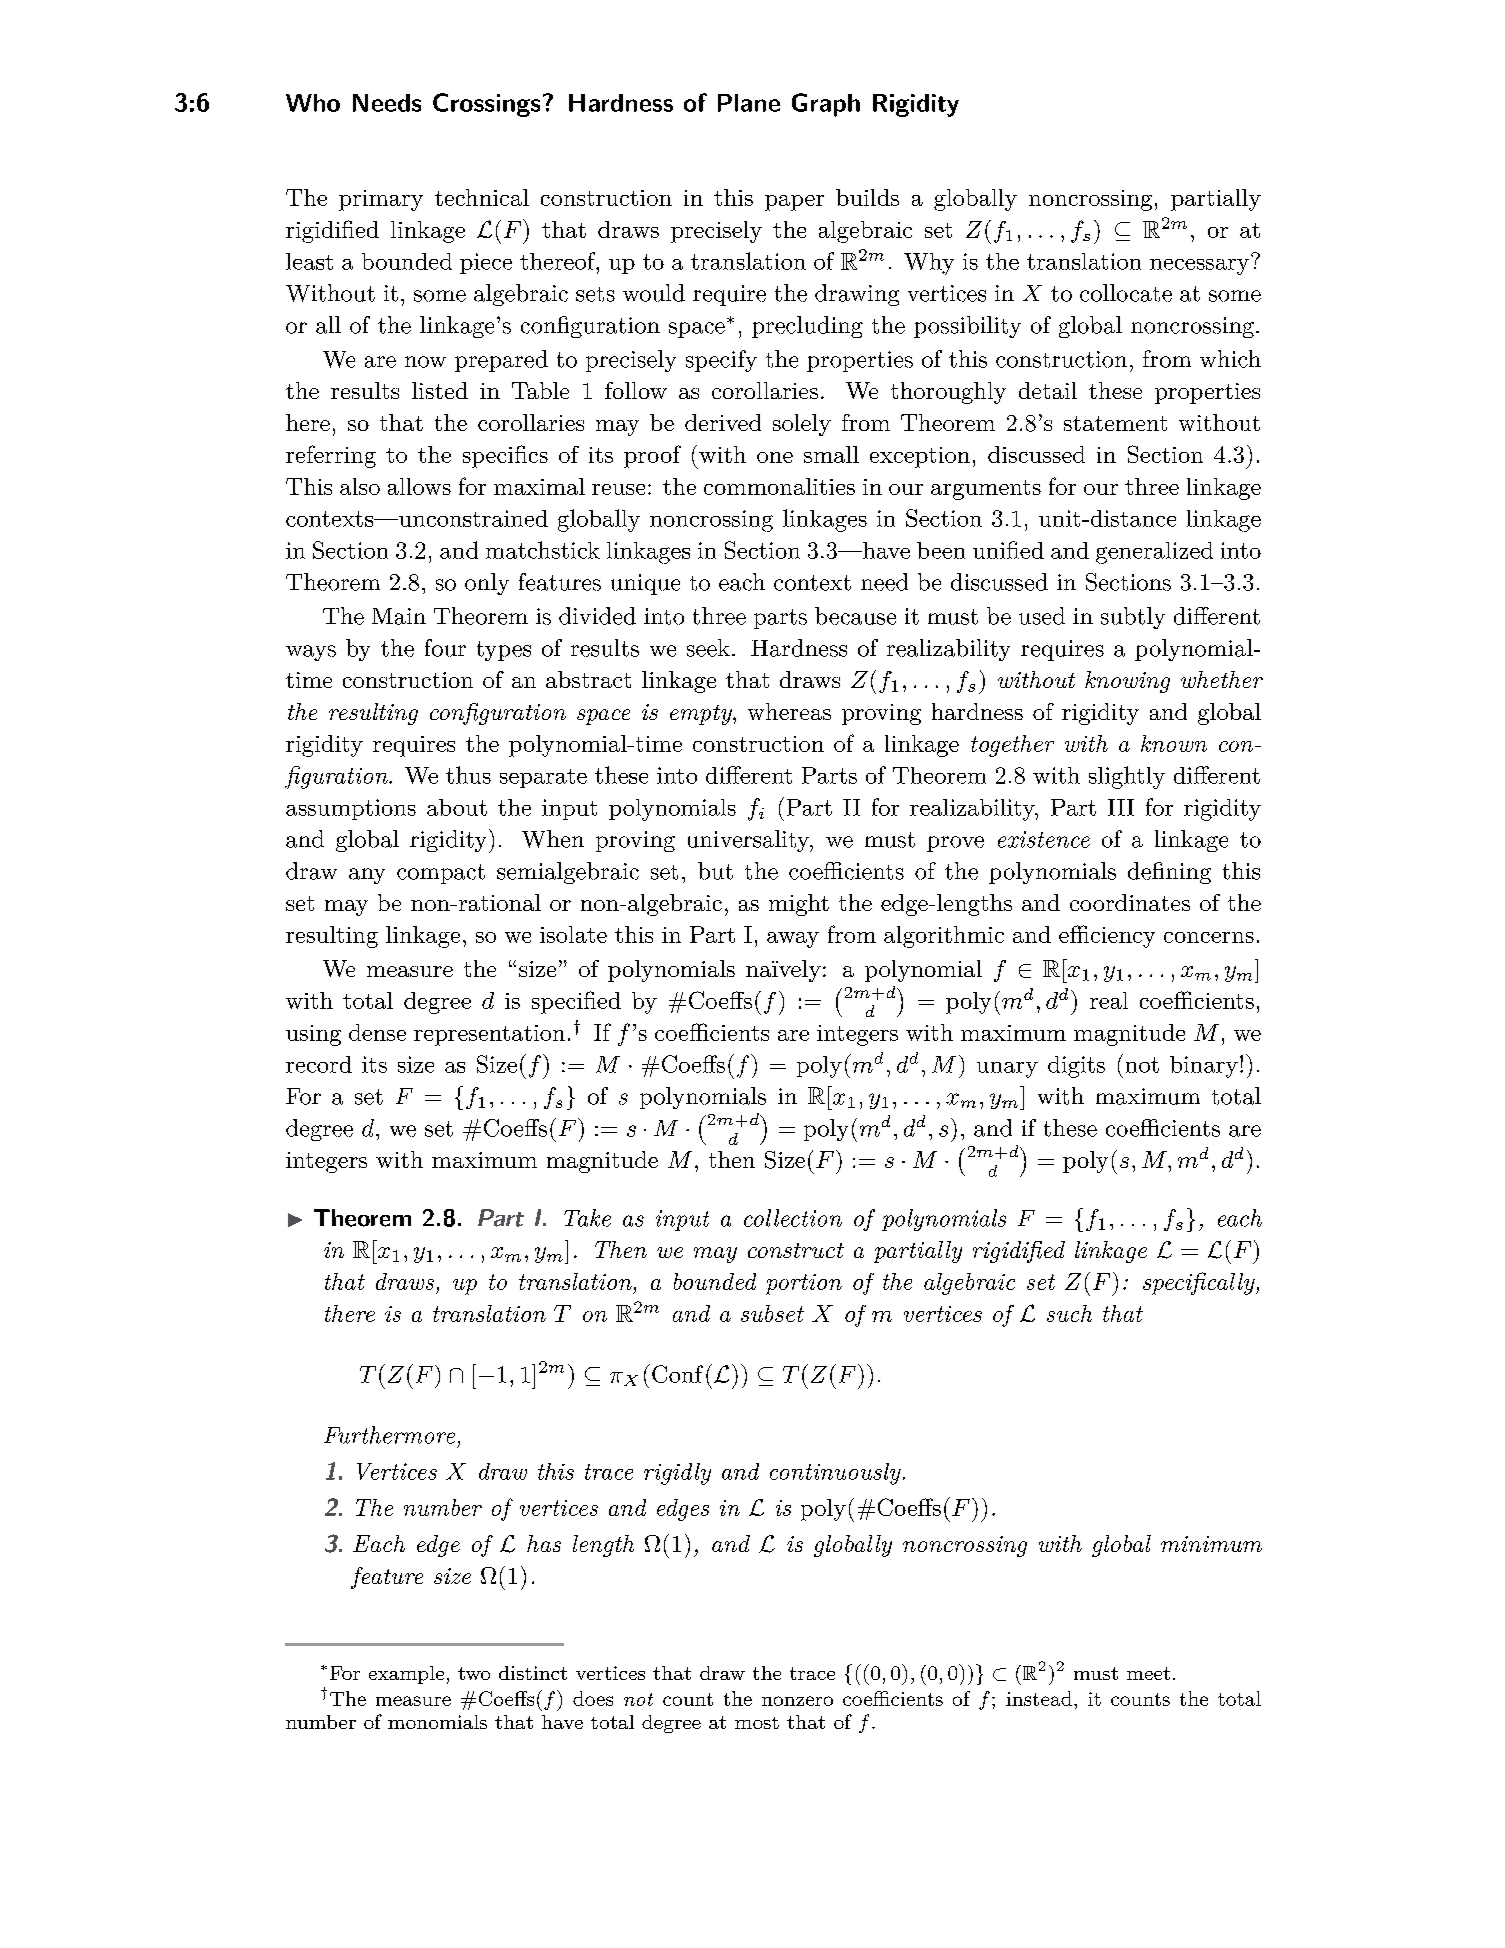  What do you see at coordinates (799, 905) in the document?
I see `might` at bounding box center [799, 905].
